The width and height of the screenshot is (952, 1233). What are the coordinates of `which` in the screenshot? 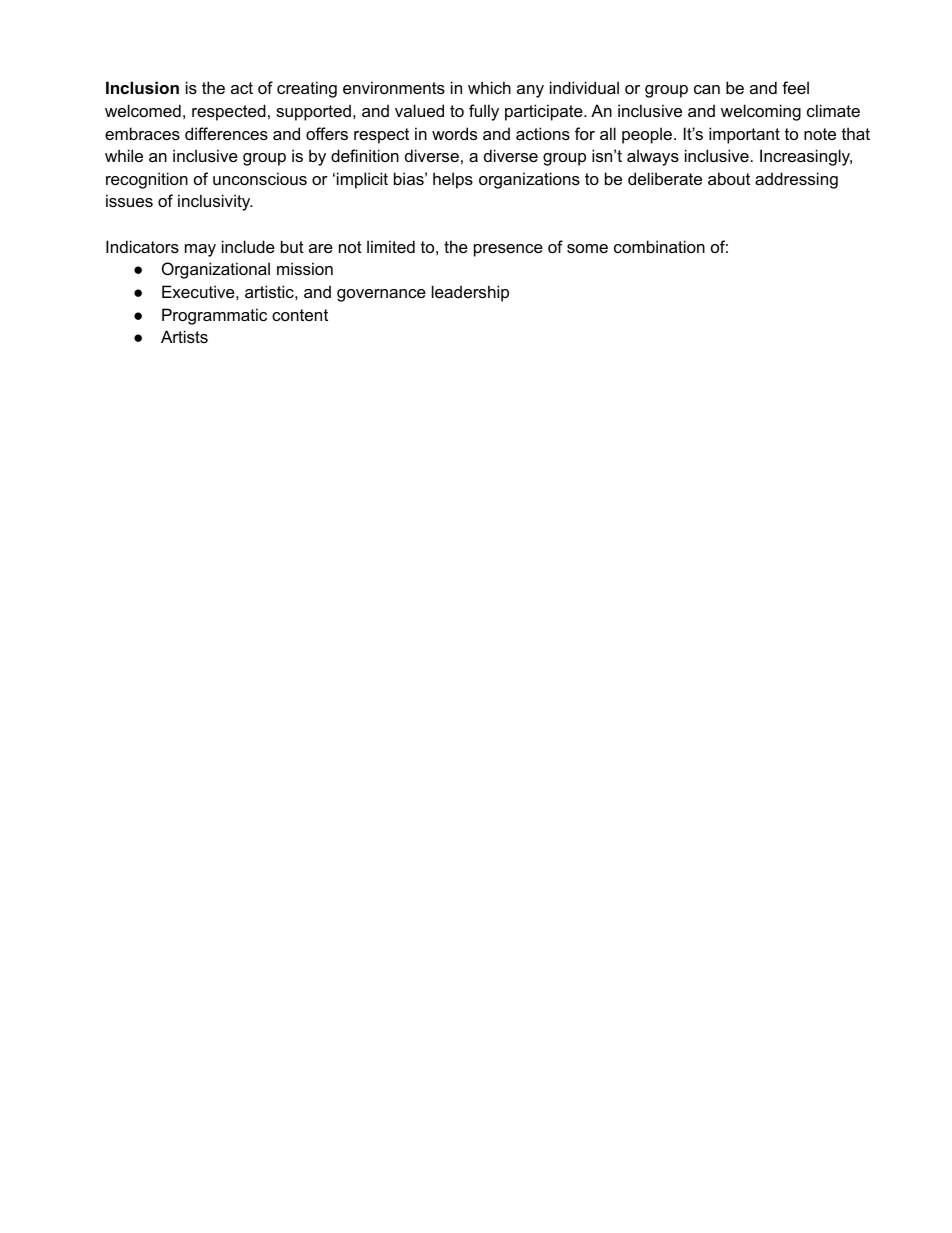 It's located at (489, 87).
